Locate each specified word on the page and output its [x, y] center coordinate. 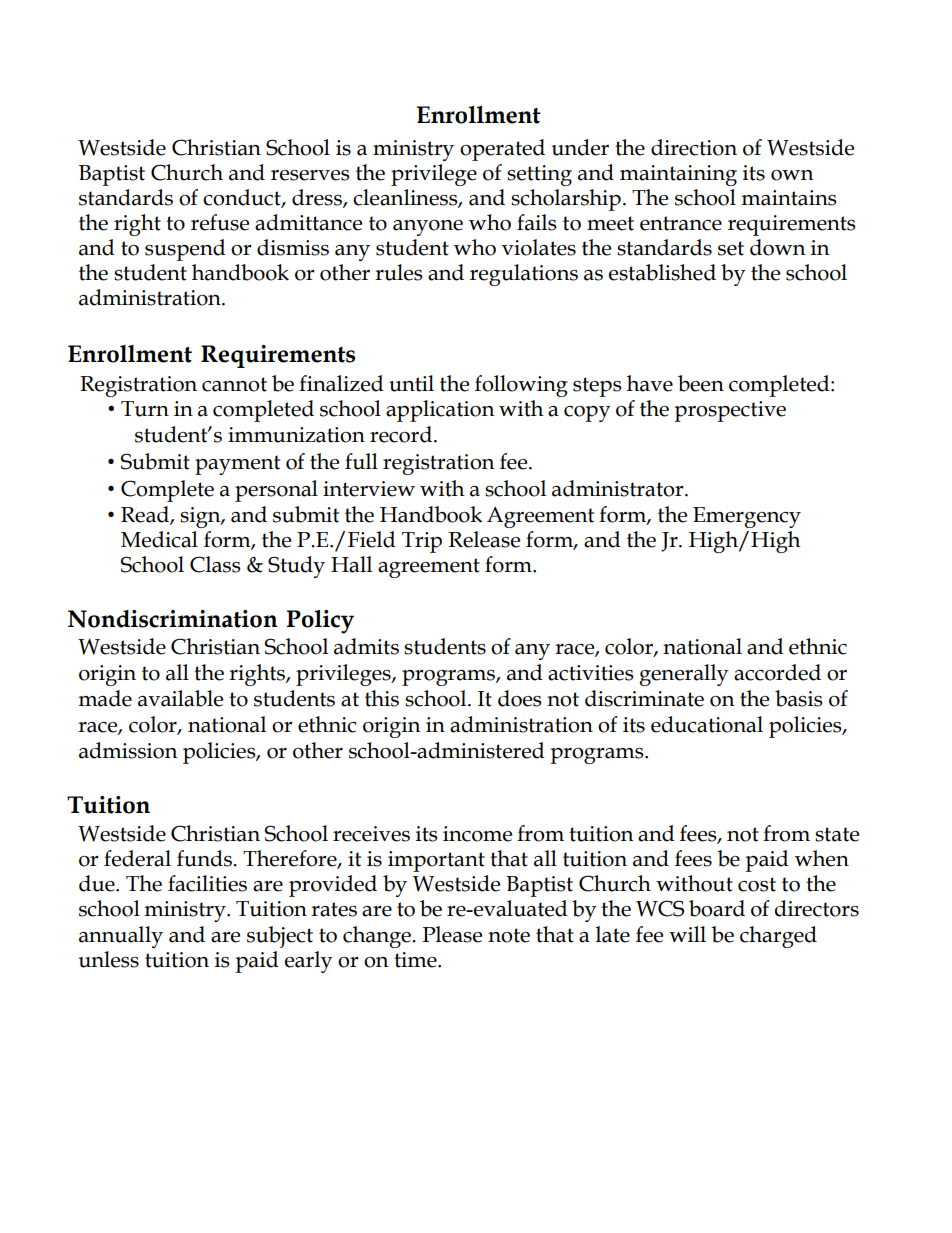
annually [121, 937]
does [520, 698]
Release [484, 539]
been [701, 383]
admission [128, 750]
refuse [220, 222]
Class [215, 564]
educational [707, 724]
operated [502, 150]
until [411, 383]
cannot [234, 384]
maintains [789, 198]
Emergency [747, 517]
